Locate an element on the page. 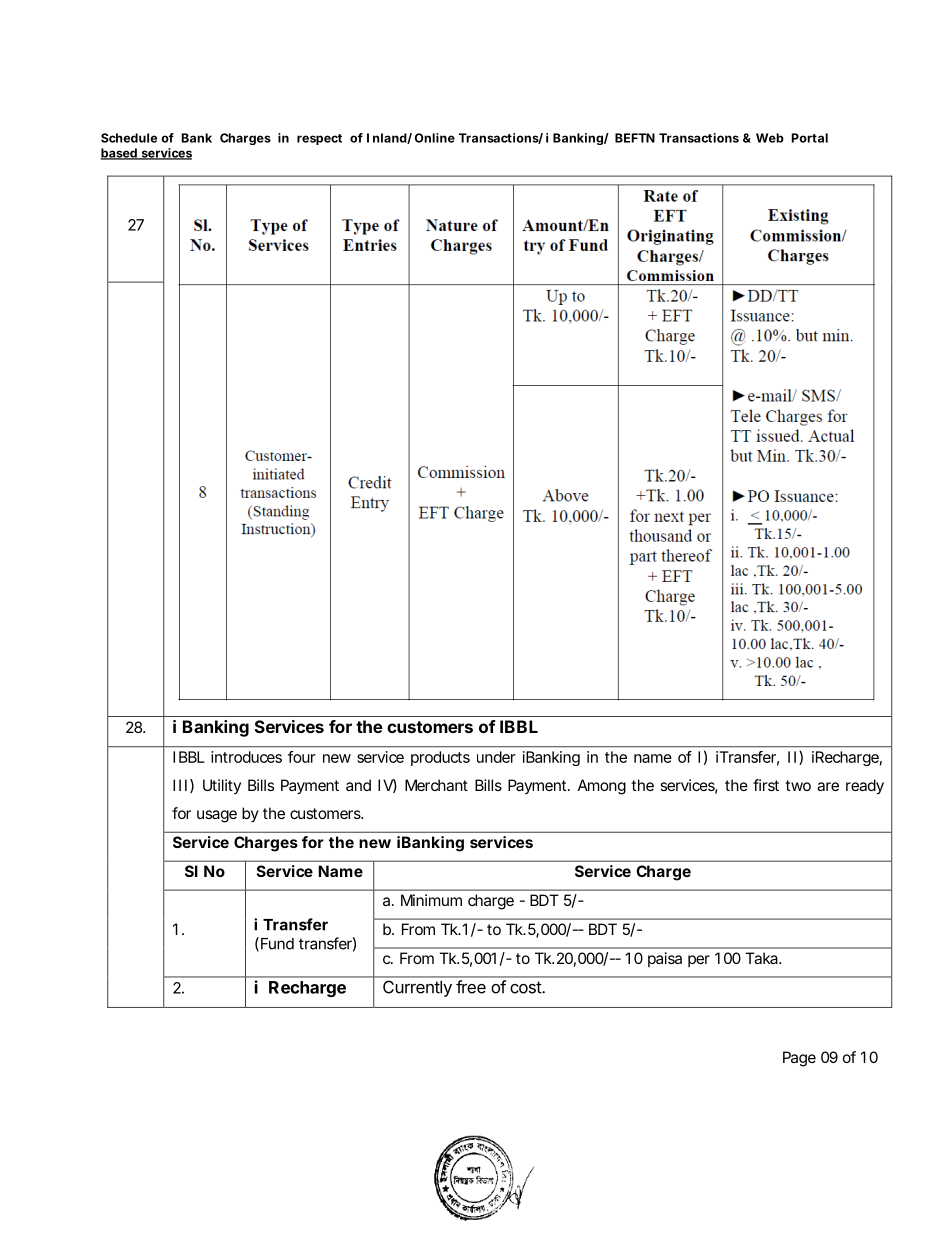 Image resolution: width=952 pixels, height=1233 pixels. Currently is located at coordinates (417, 989).
